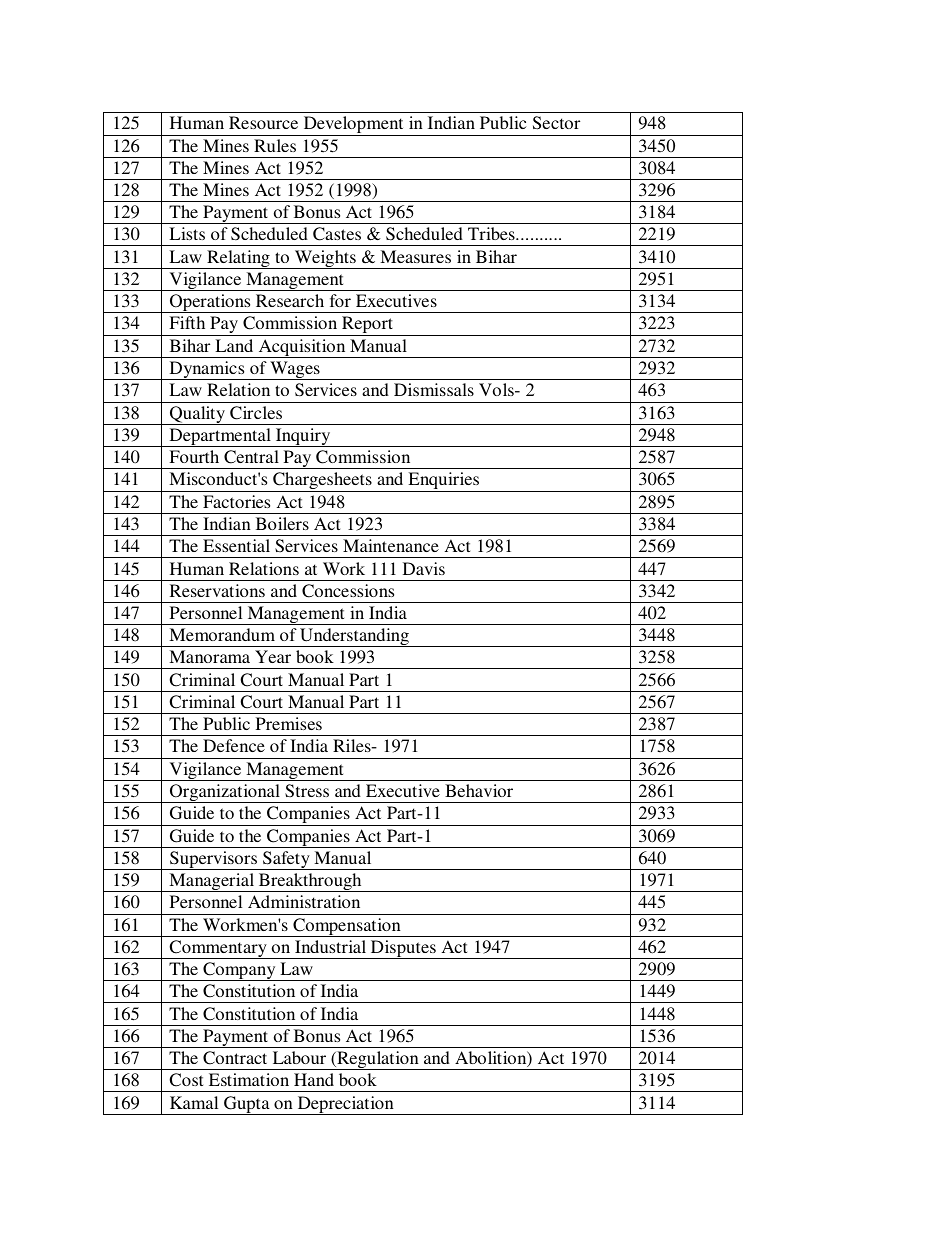 This image has height=1233, width=952. Describe the element at coordinates (479, 790) in the image. I see `Behavior` at that location.
